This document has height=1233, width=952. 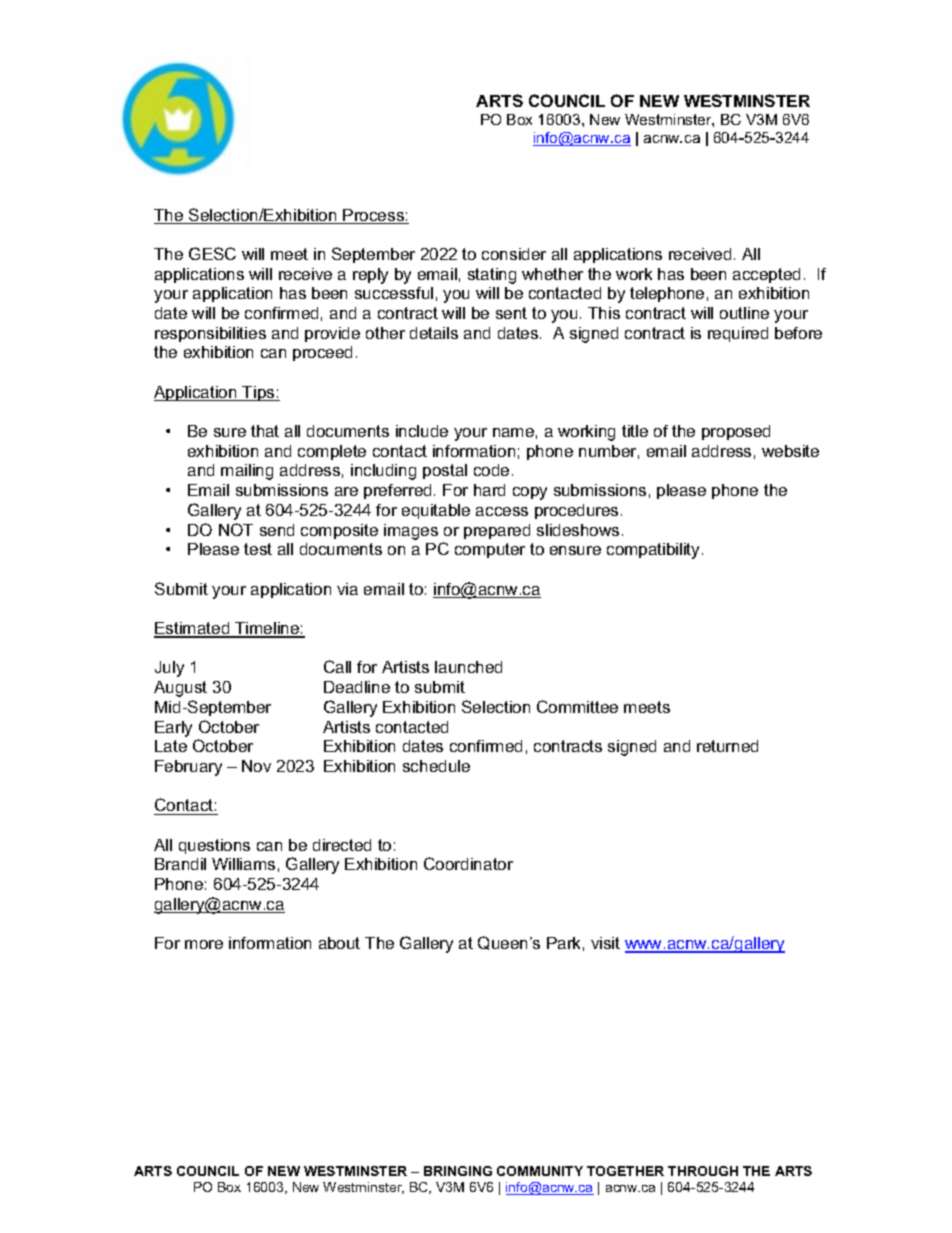 I want to click on accepted, so click(x=766, y=275).
